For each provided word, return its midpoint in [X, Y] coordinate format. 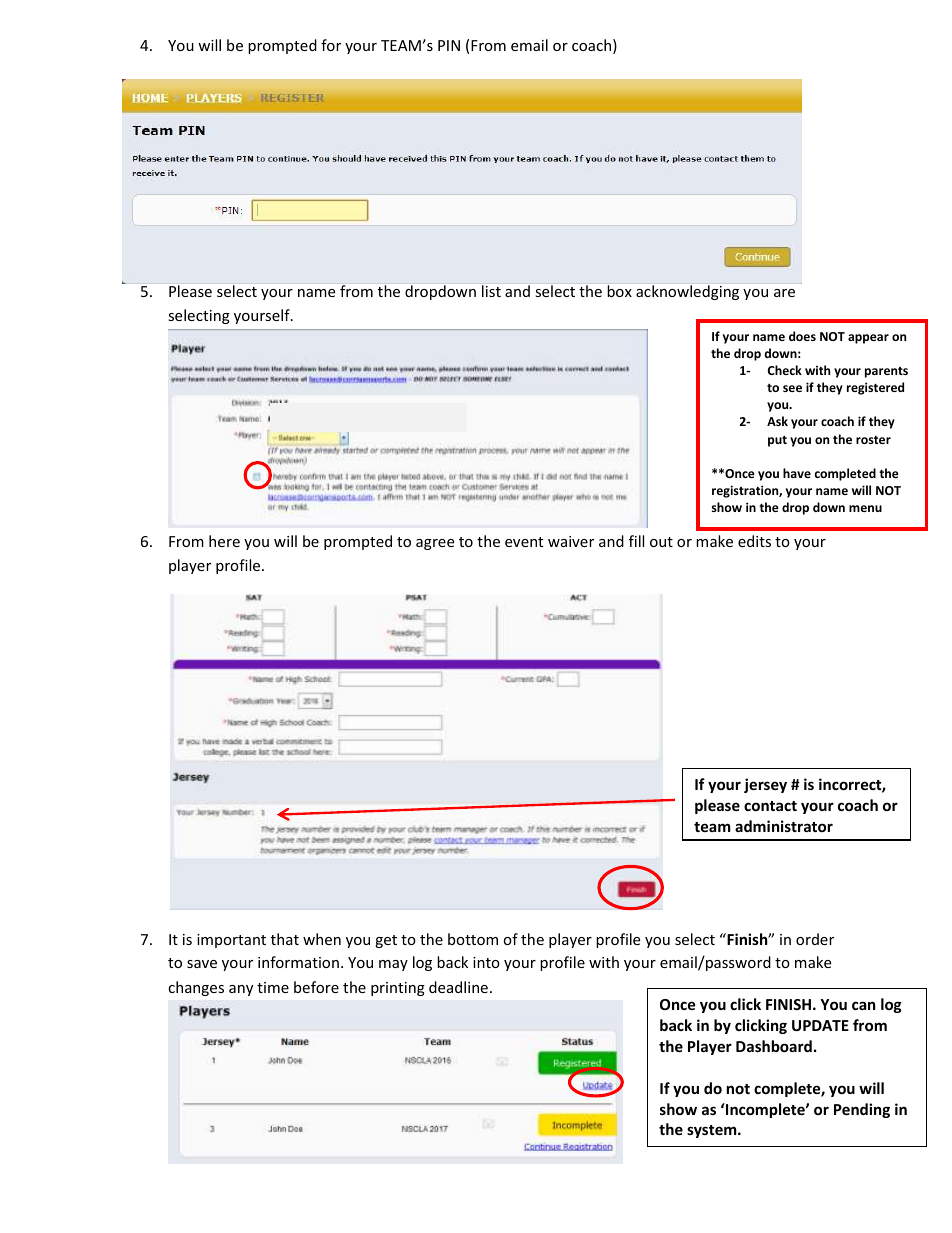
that [285, 939]
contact [770, 806]
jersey [765, 785]
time [273, 987]
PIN [449, 45]
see [792, 388]
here [224, 541]
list [491, 291]
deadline [458, 987]
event [524, 542]
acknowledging [687, 292]
